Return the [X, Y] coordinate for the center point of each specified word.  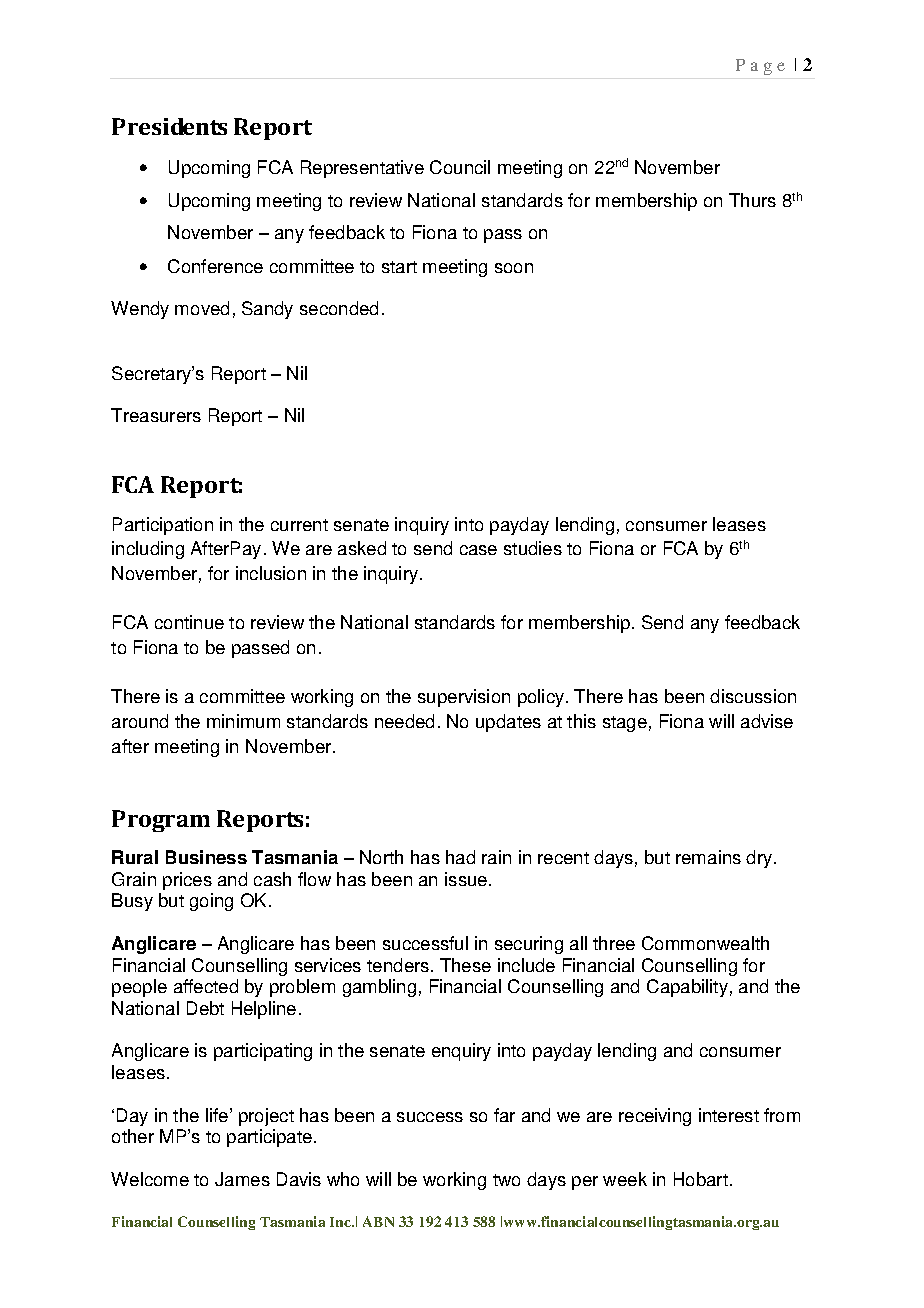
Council [460, 167]
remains [708, 857]
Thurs [752, 200]
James [242, 1179]
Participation [163, 526]
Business [206, 857]
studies [533, 548]
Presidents [169, 126]
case [478, 550]
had [460, 857]
